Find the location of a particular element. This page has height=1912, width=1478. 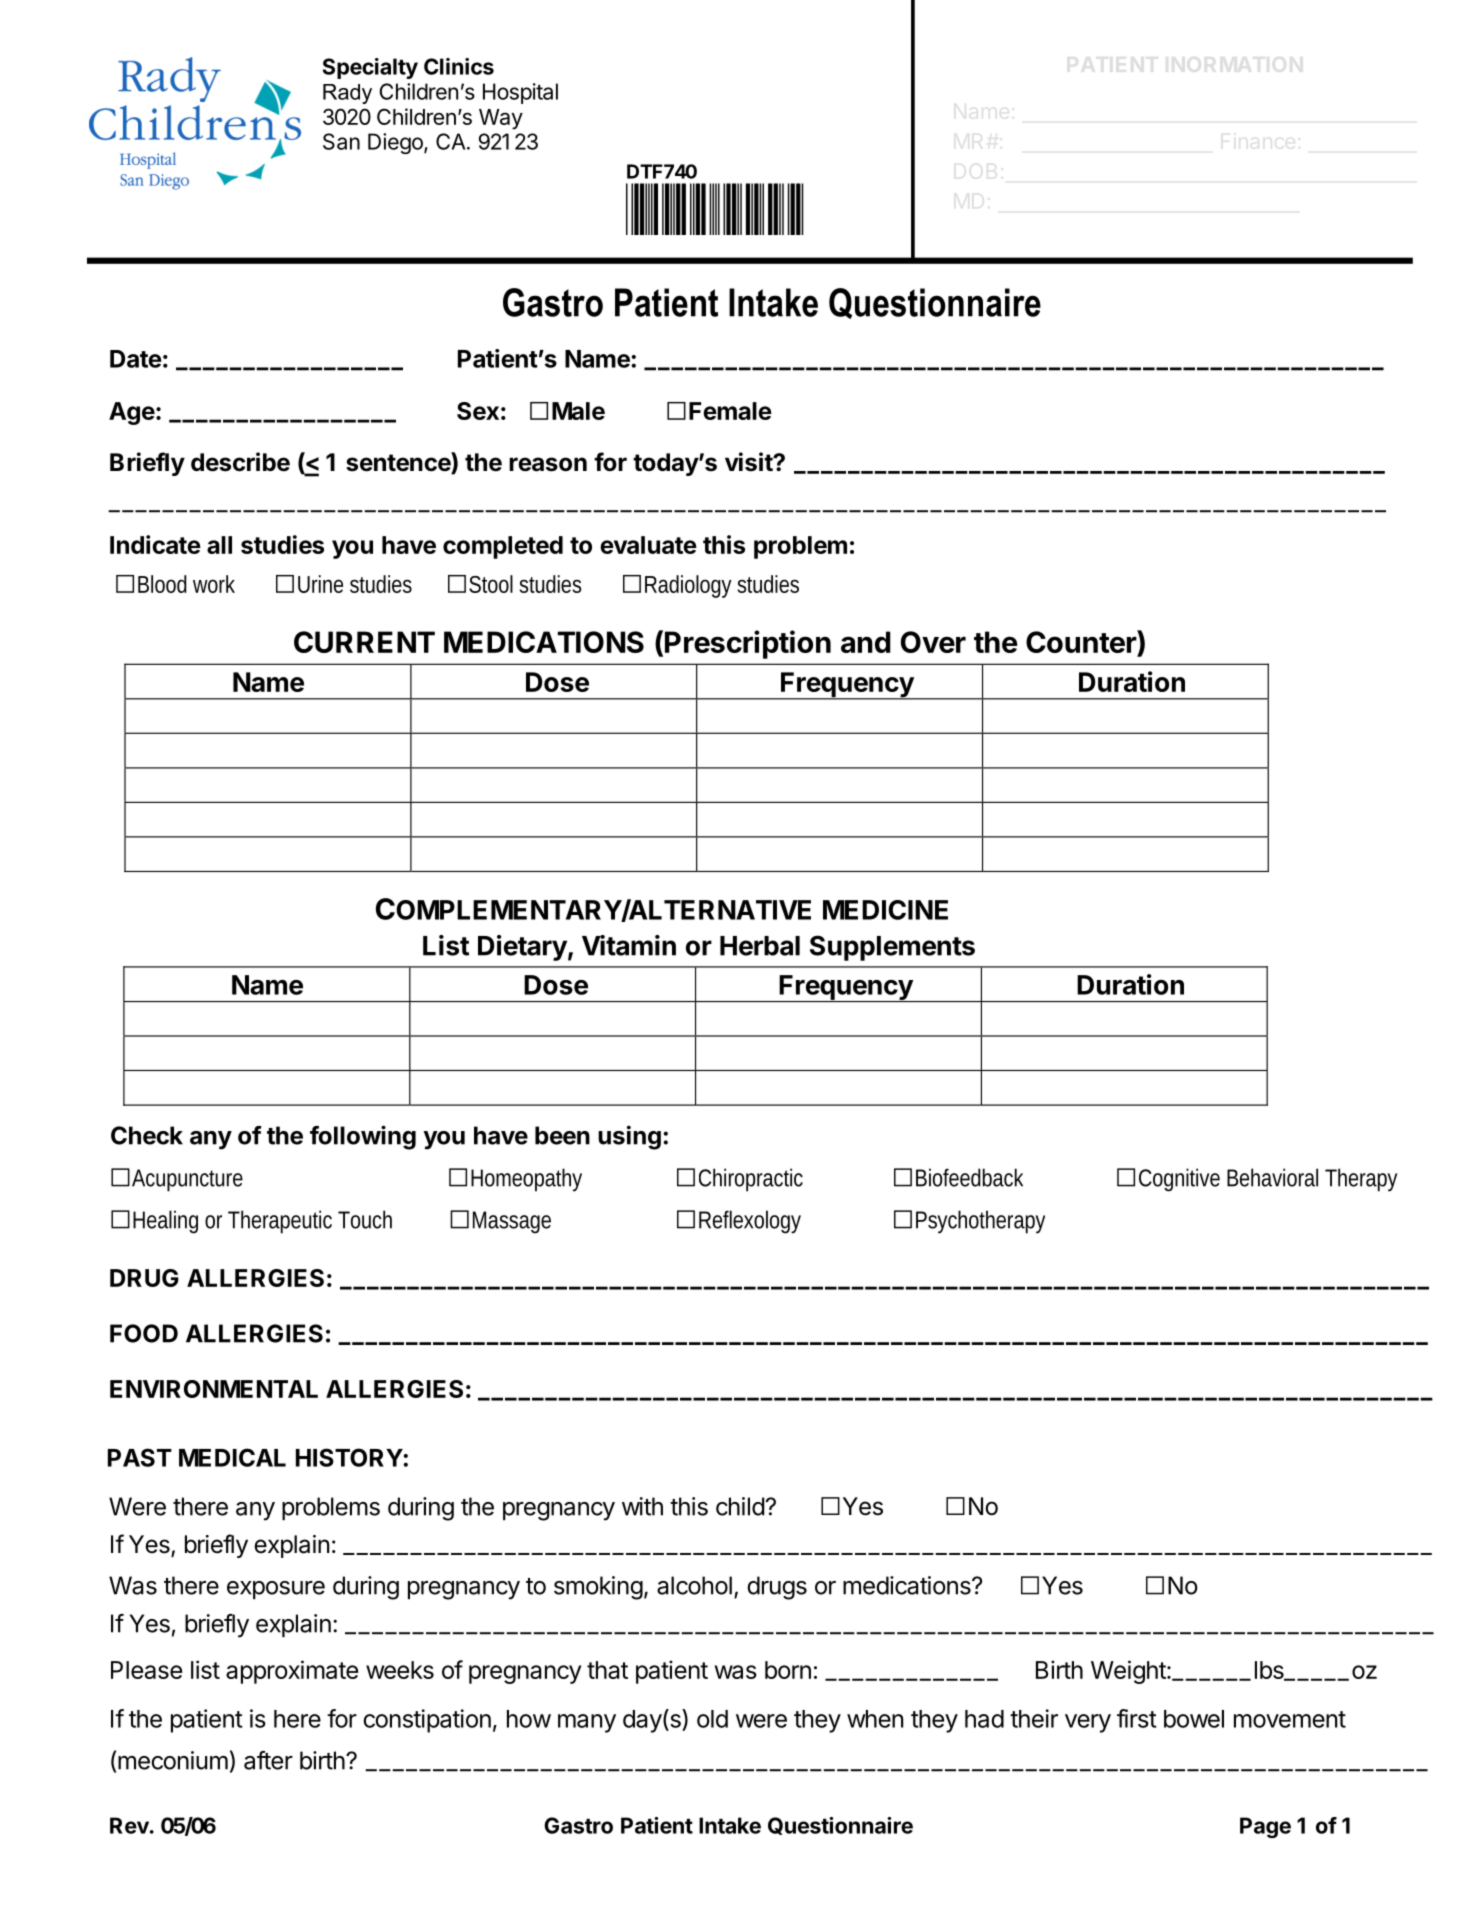

first is located at coordinates (1137, 1718).
